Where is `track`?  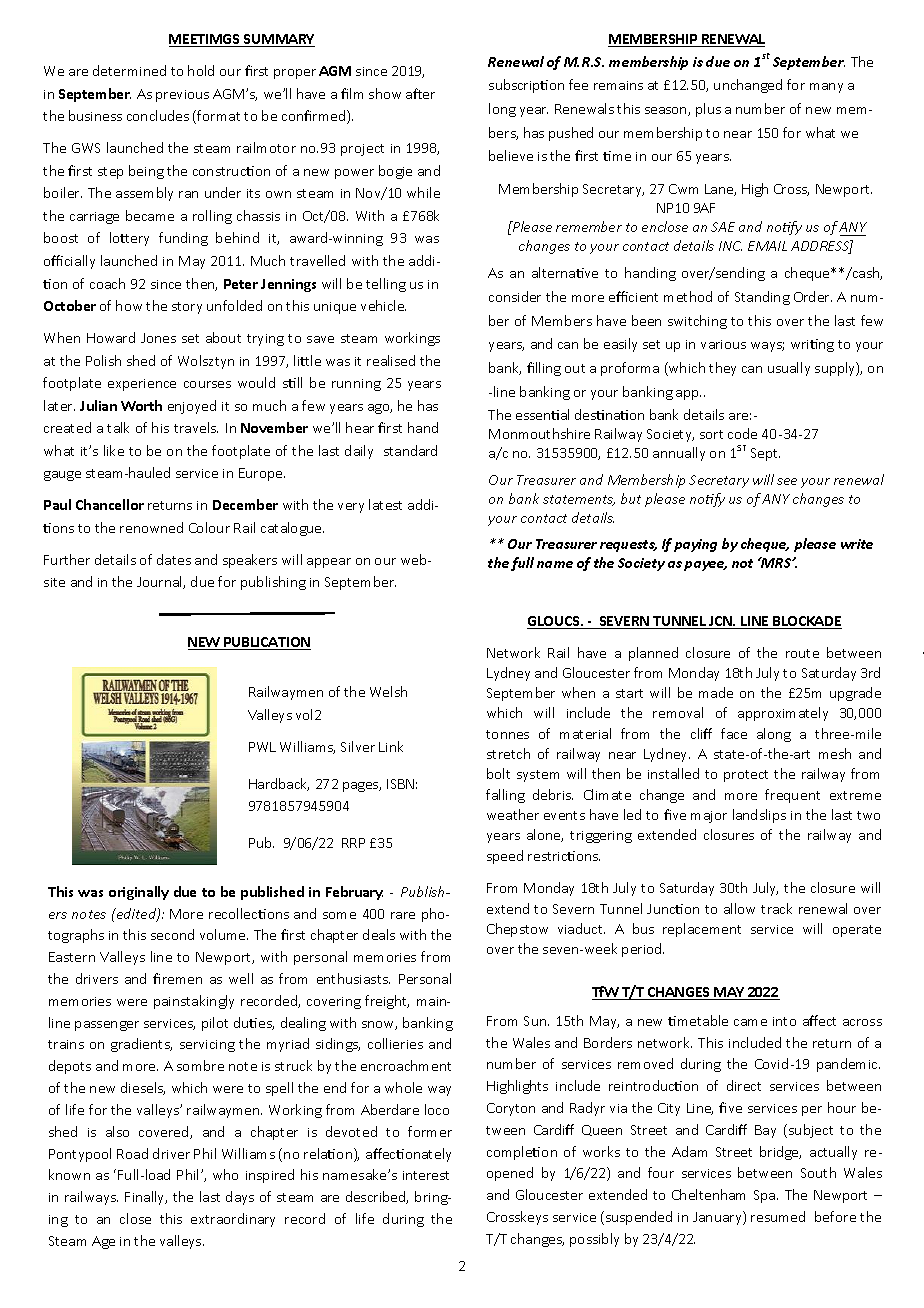 track is located at coordinates (776, 908).
